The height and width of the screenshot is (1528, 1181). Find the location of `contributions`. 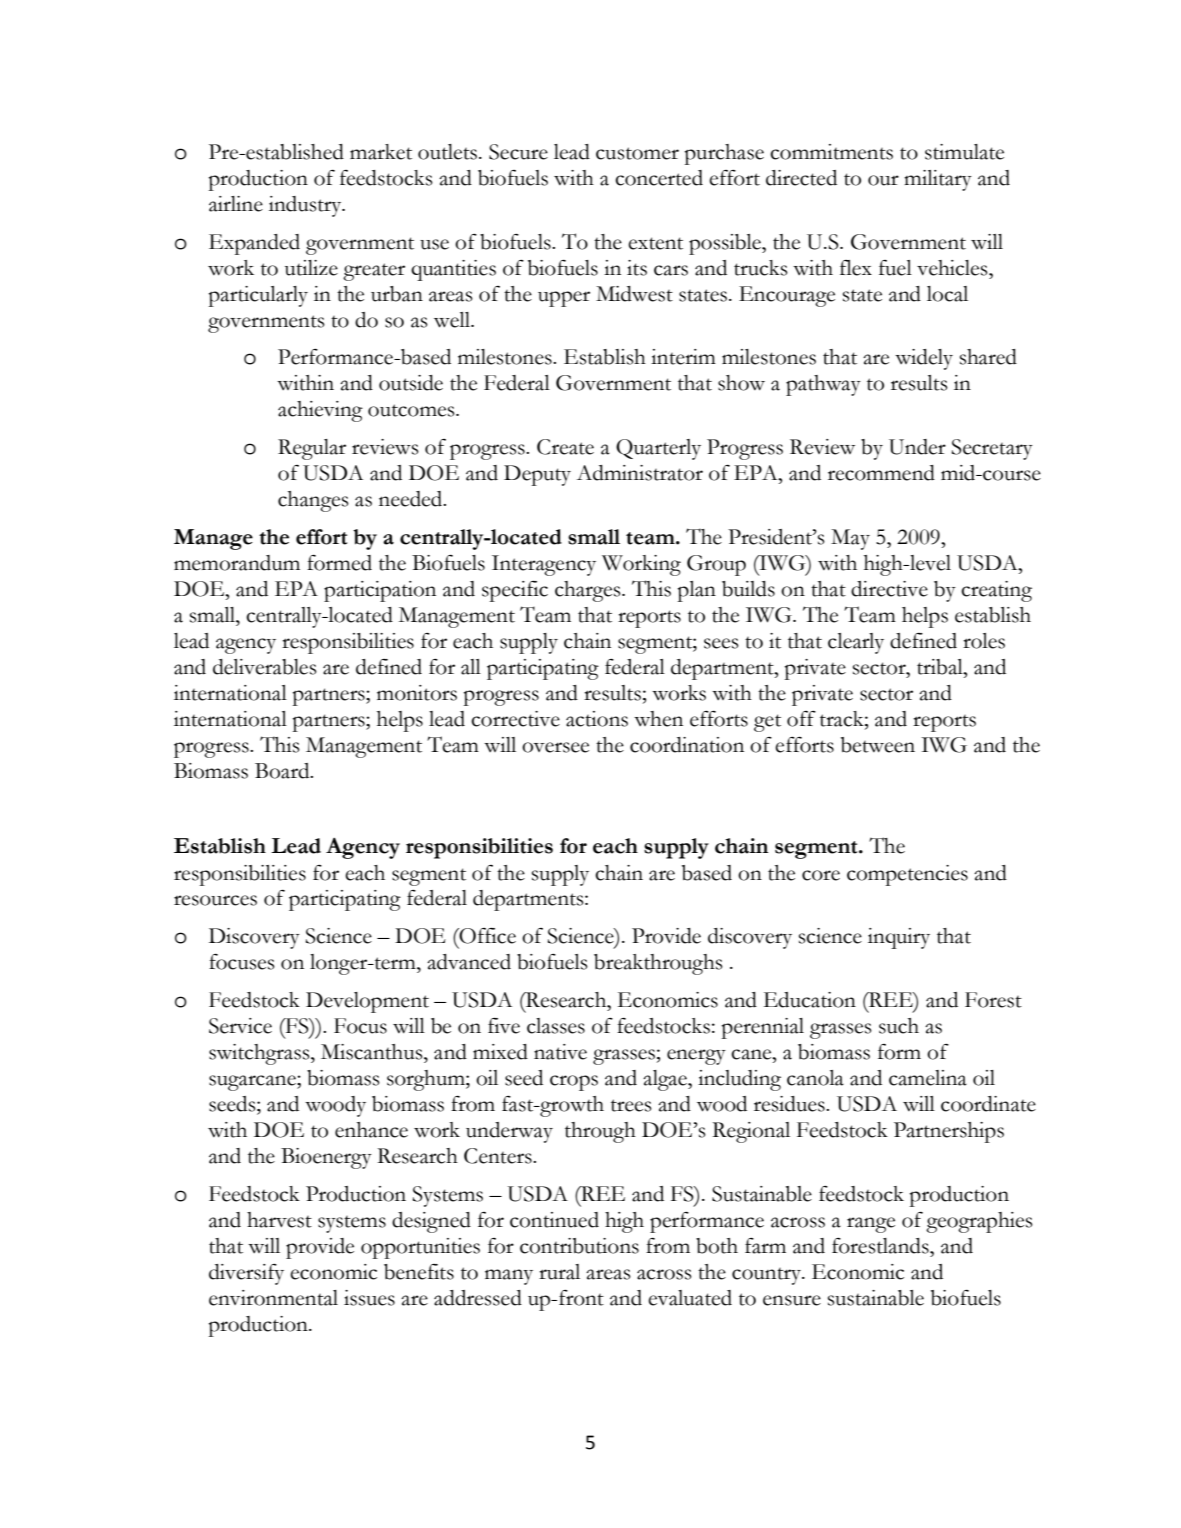

contributions is located at coordinates (579, 1246).
